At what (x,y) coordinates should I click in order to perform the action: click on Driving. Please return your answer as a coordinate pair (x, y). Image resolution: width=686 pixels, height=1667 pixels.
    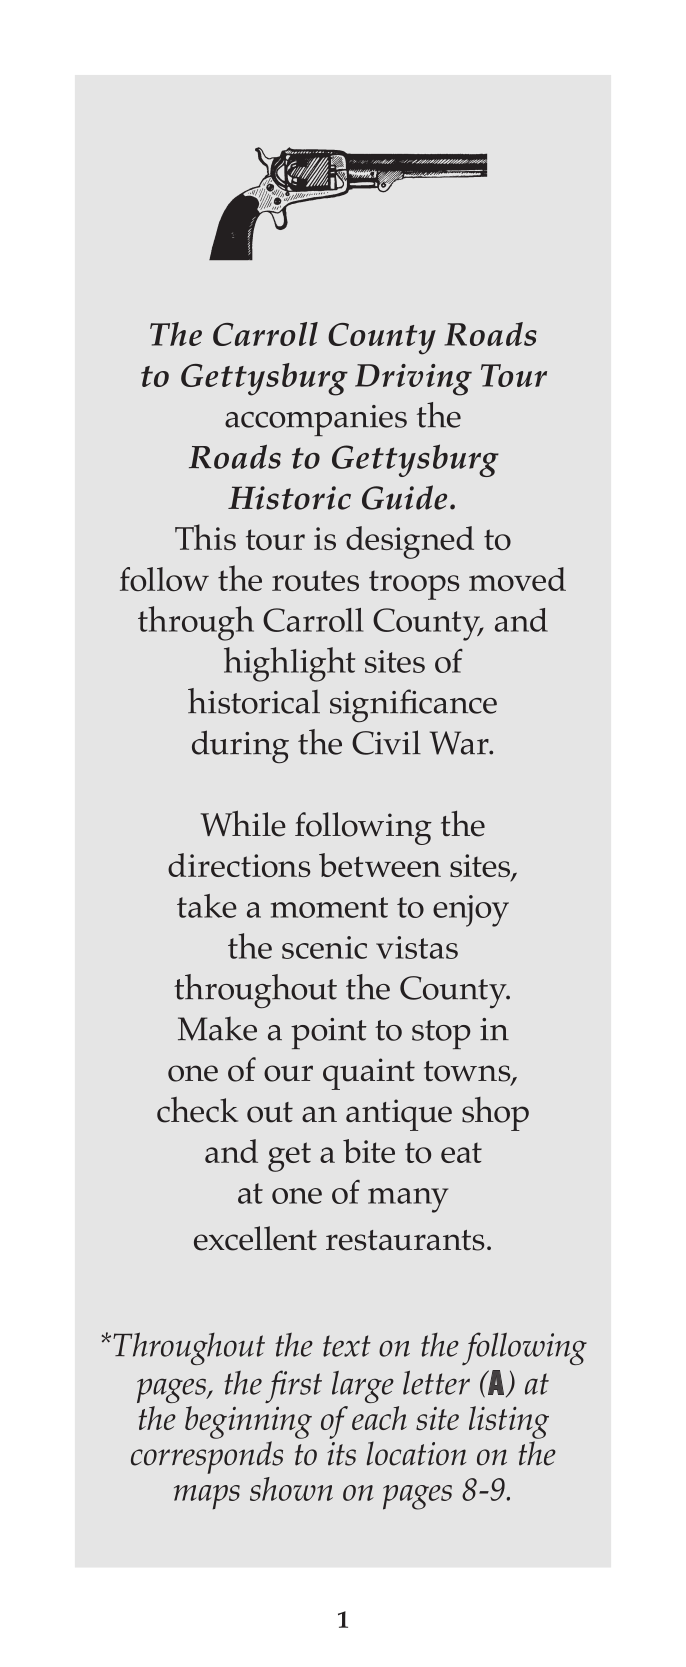
    Looking at the image, I should click on (413, 380).
